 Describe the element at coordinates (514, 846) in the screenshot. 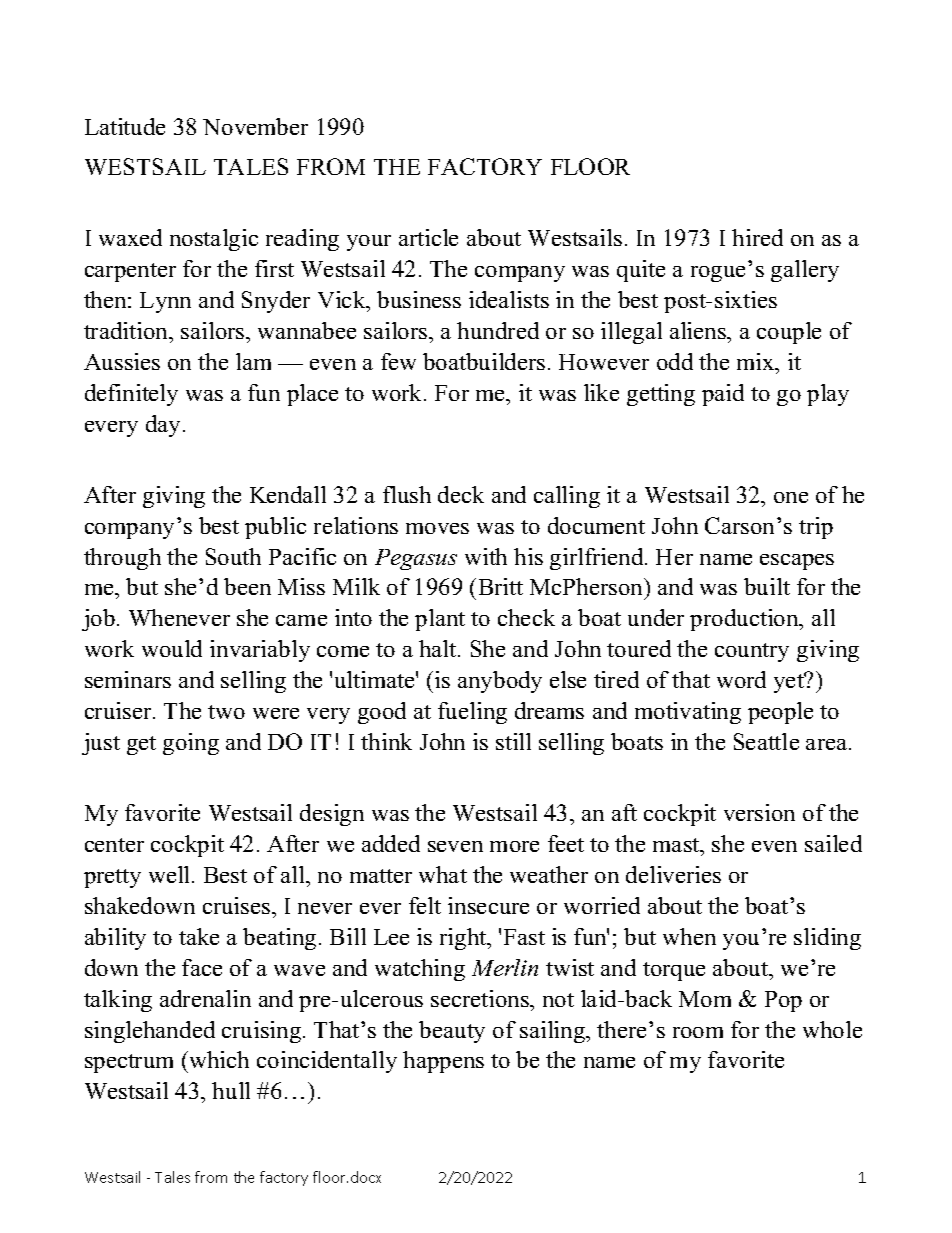

I see `more` at that location.
